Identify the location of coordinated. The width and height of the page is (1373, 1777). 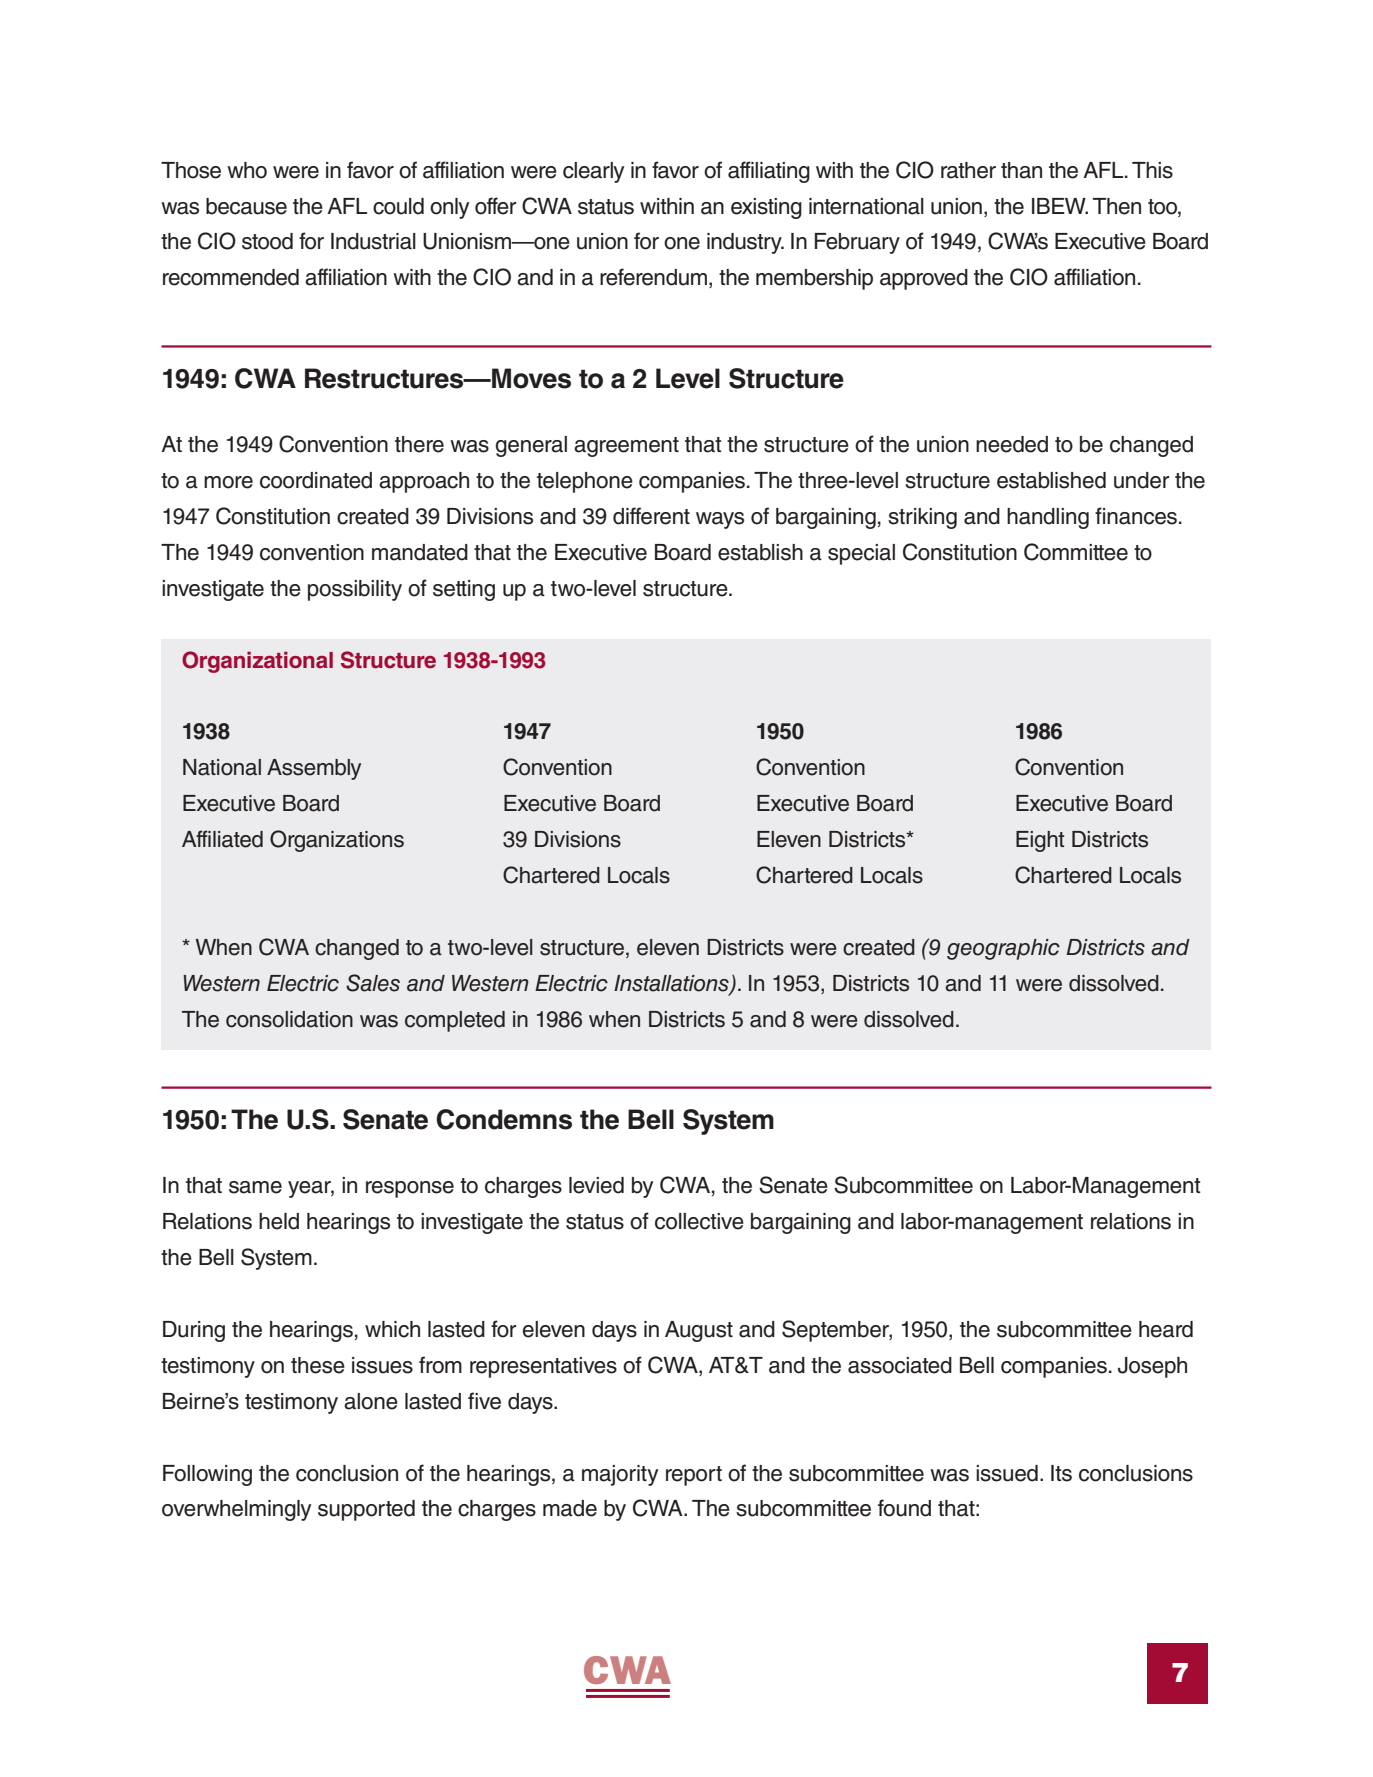
(316, 480).
